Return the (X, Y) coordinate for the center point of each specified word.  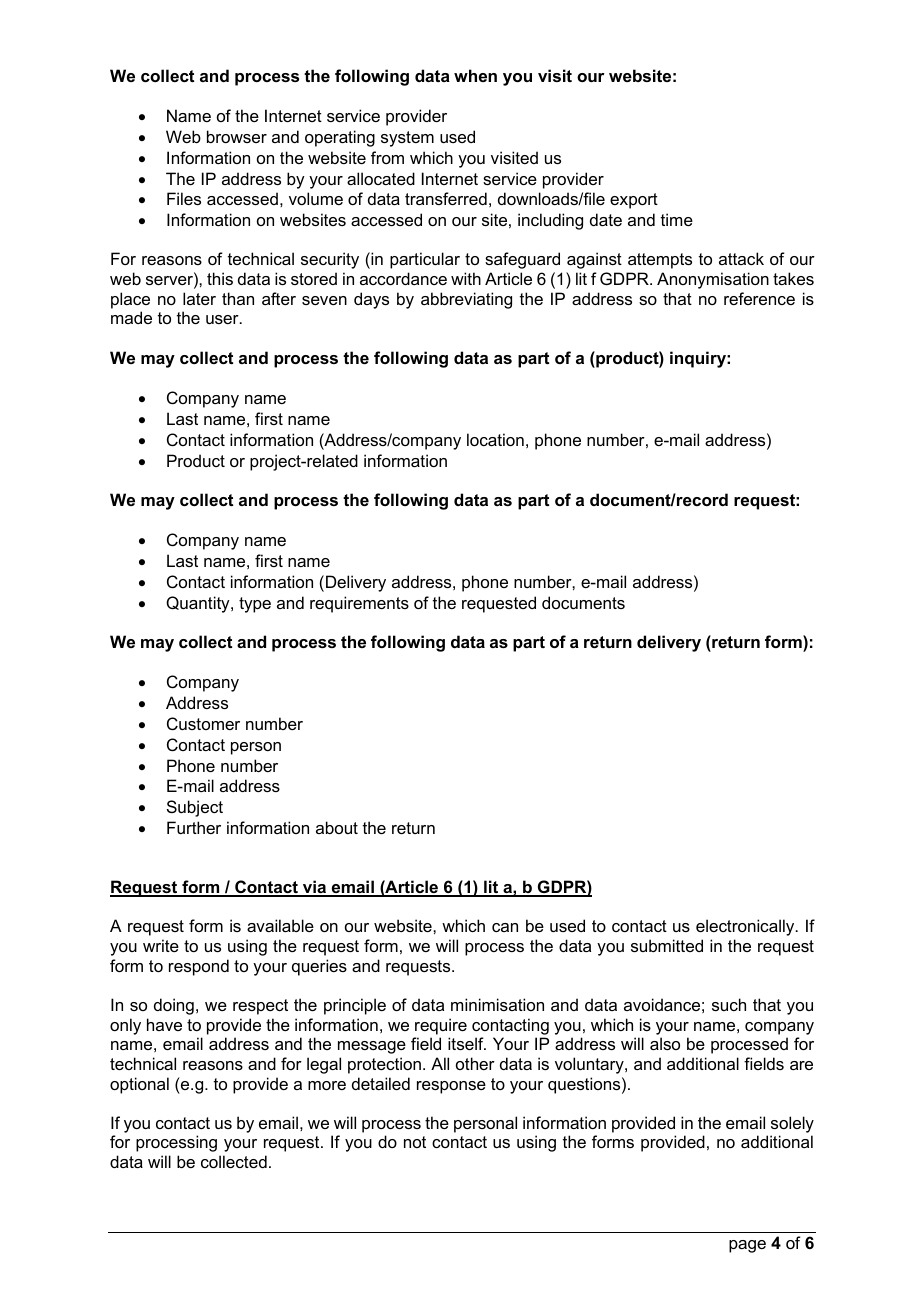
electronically (746, 927)
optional (139, 1085)
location (495, 439)
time (677, 219)
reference (759, 298)
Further (194, 827)
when (475, 75)
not (415, 1142)
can (505, 927)
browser (237, 136)
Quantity (199, 604)
